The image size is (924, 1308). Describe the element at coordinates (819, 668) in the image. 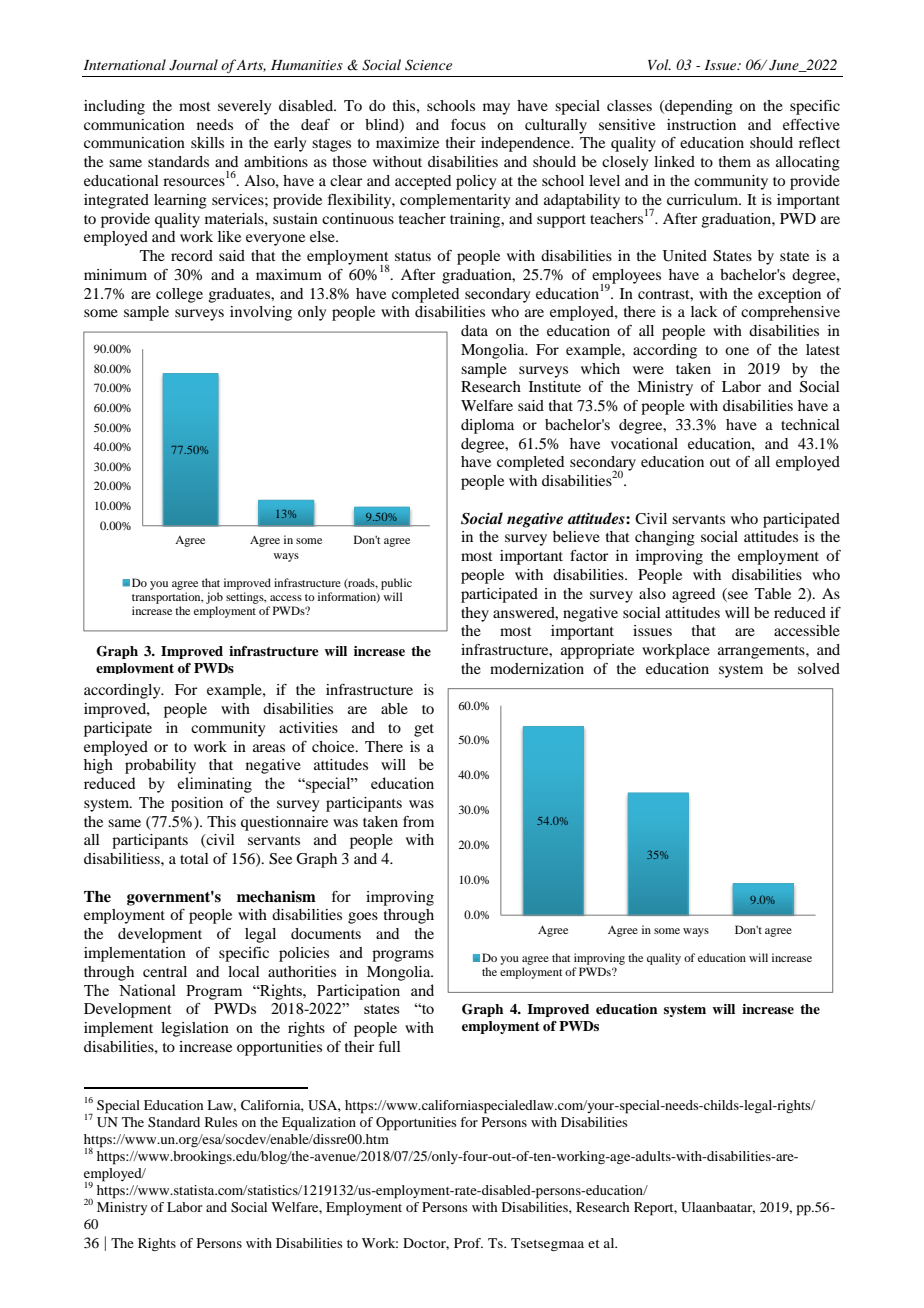

I see `solved` at that location.
